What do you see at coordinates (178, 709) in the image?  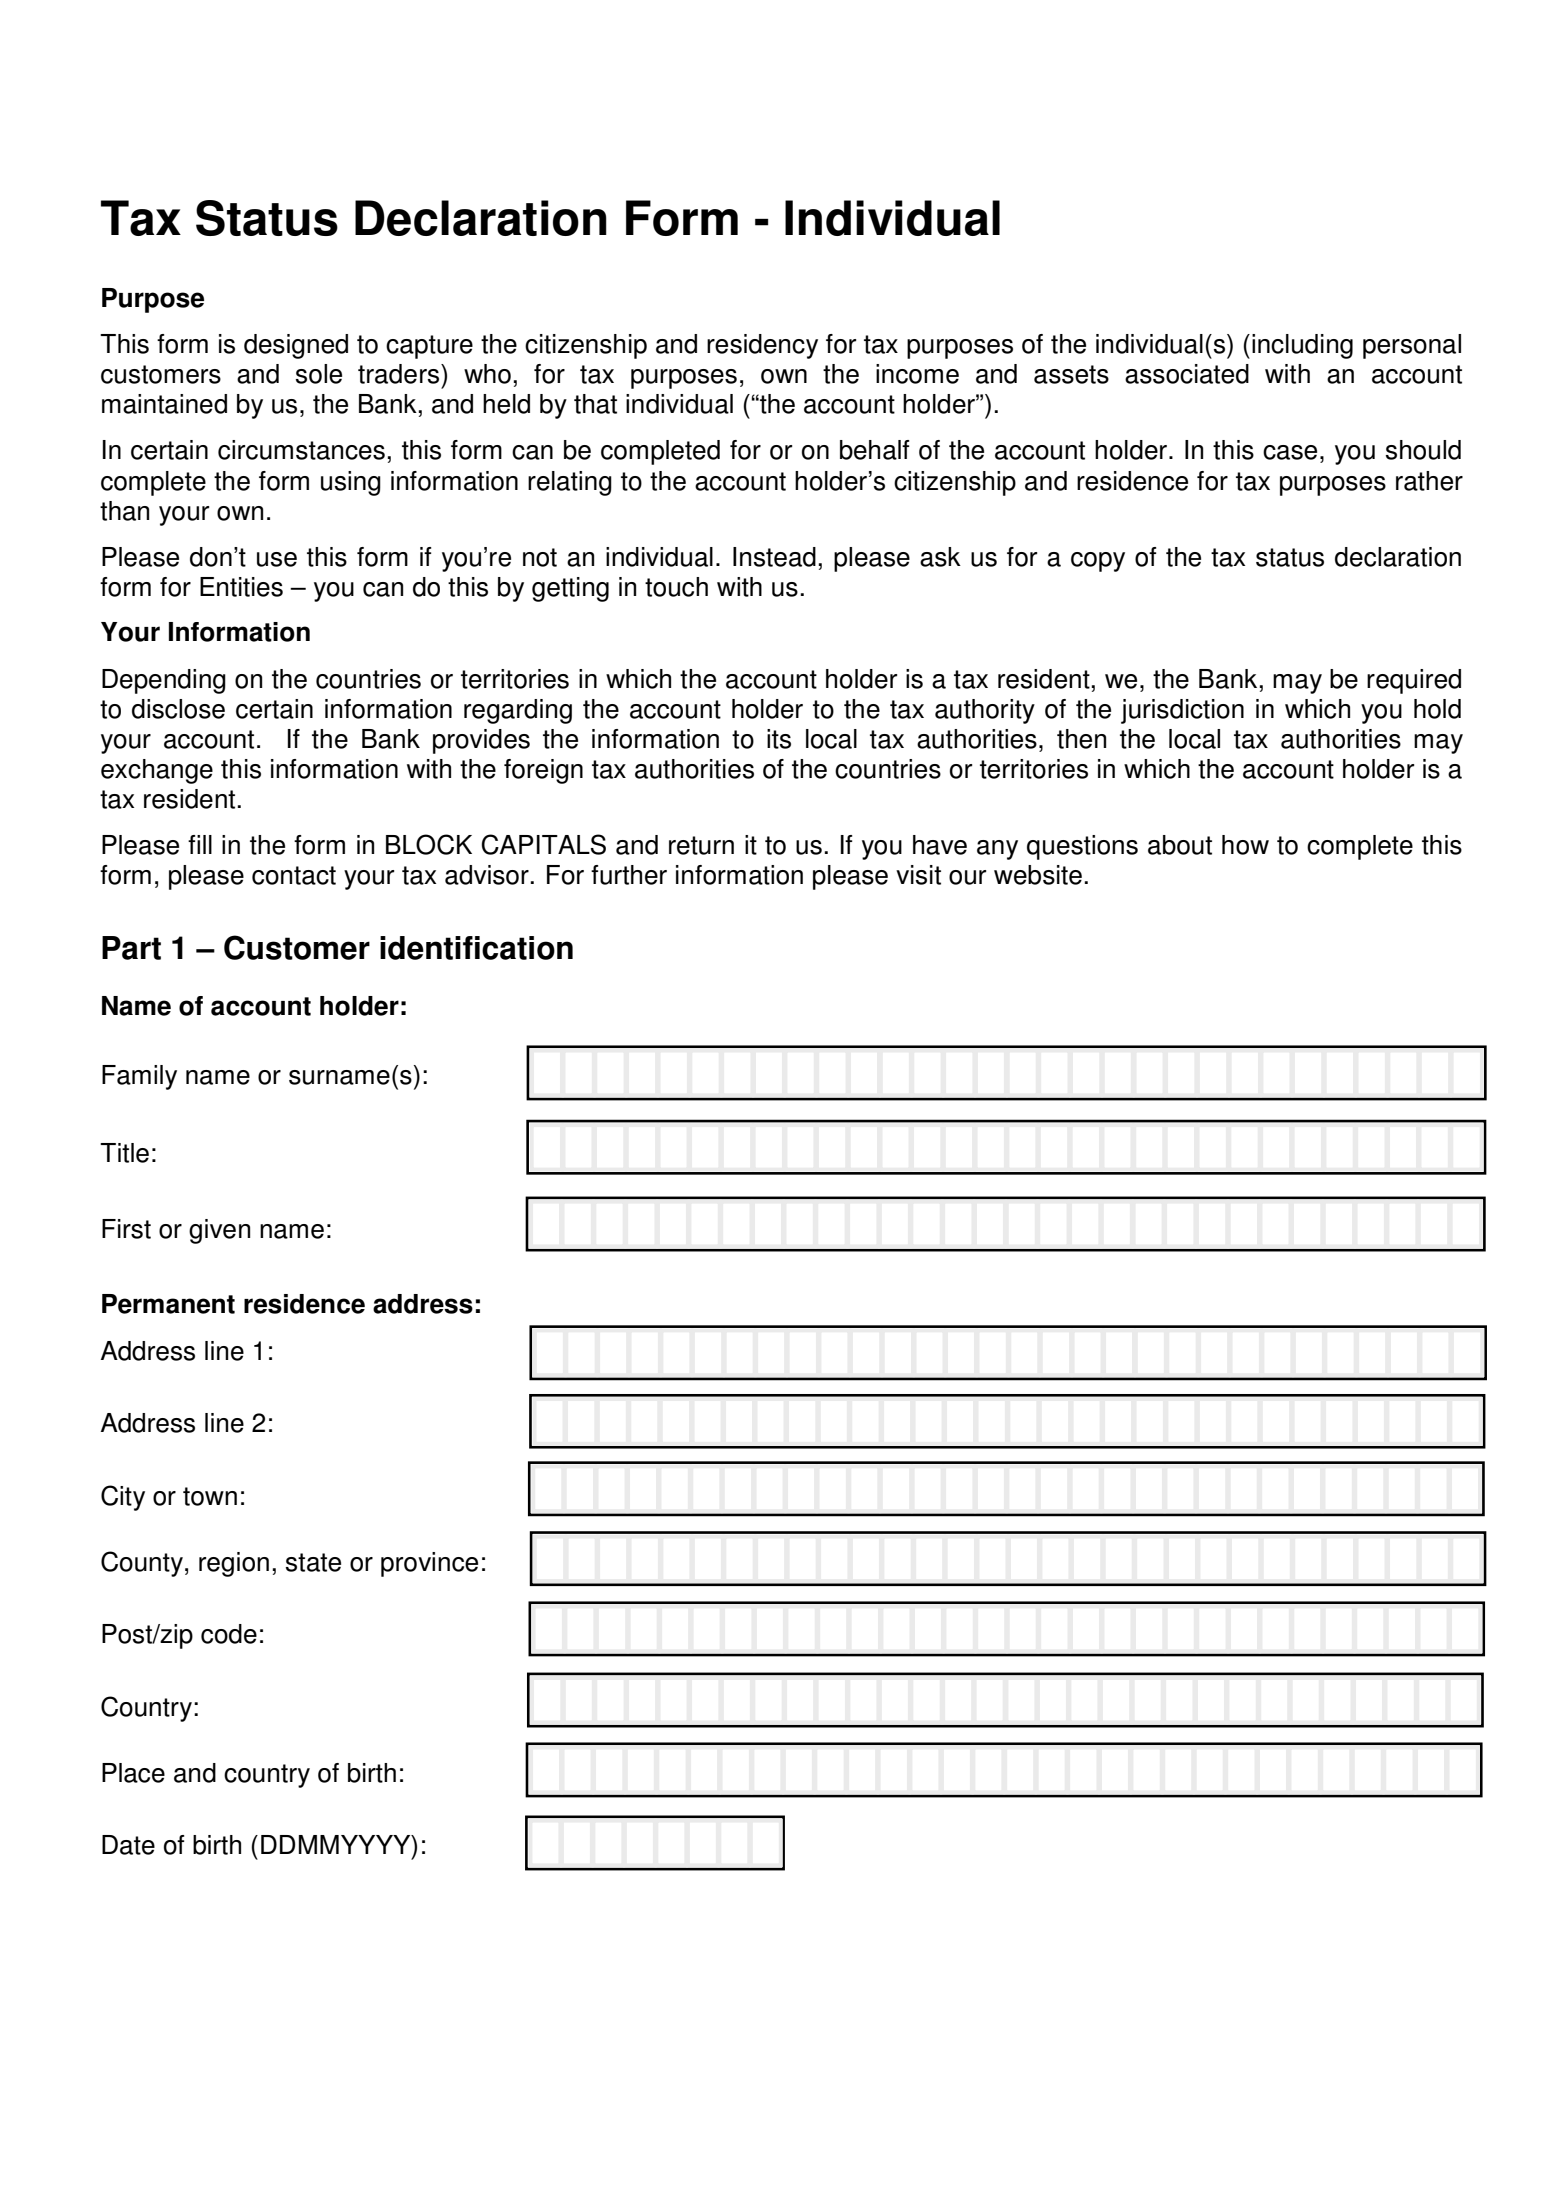 I see `disclose` at bounding box center [178, 709].
